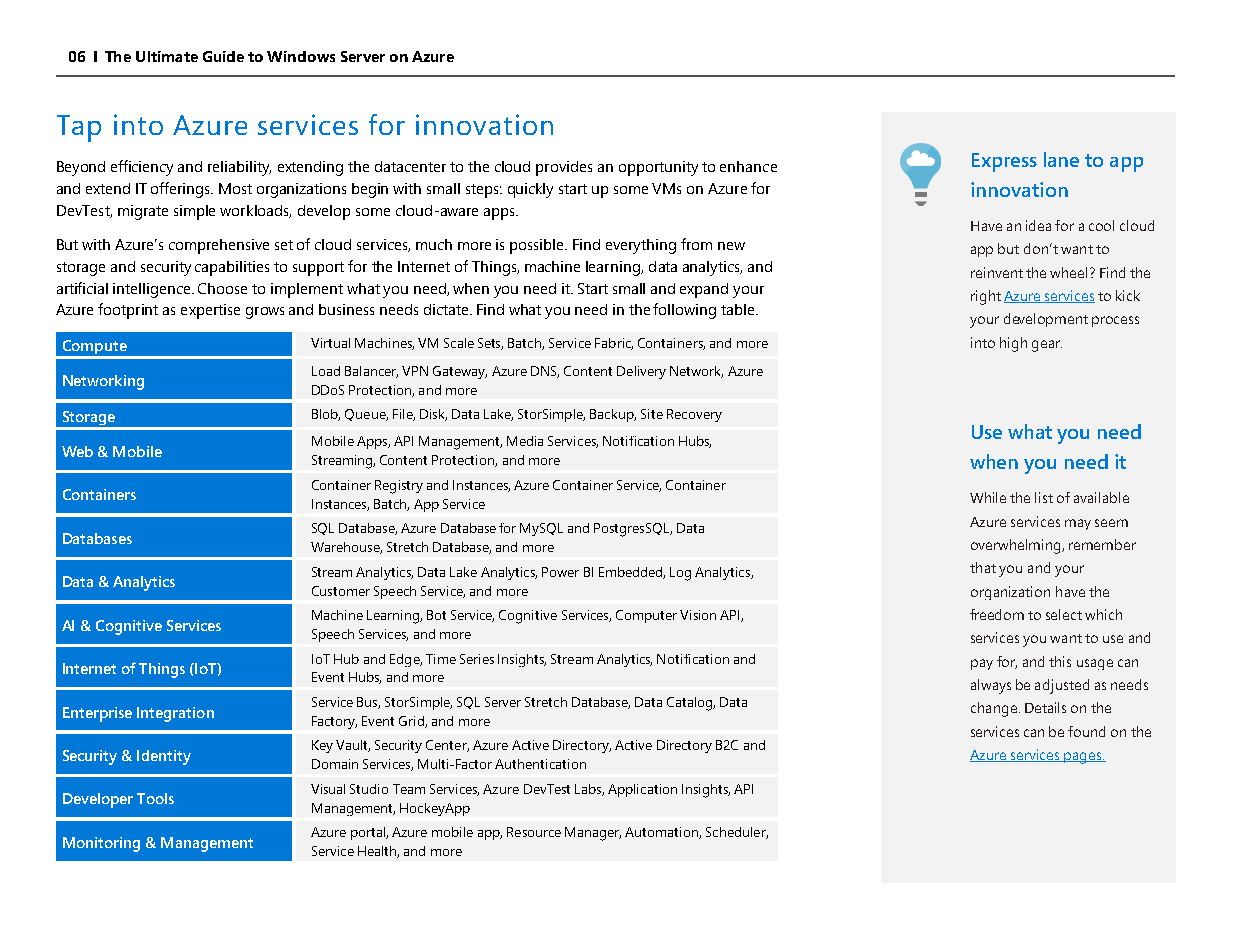 Image resolution: width=1233 pixels, height=952 pixels. I want to click on provides, so click(564, 168).
